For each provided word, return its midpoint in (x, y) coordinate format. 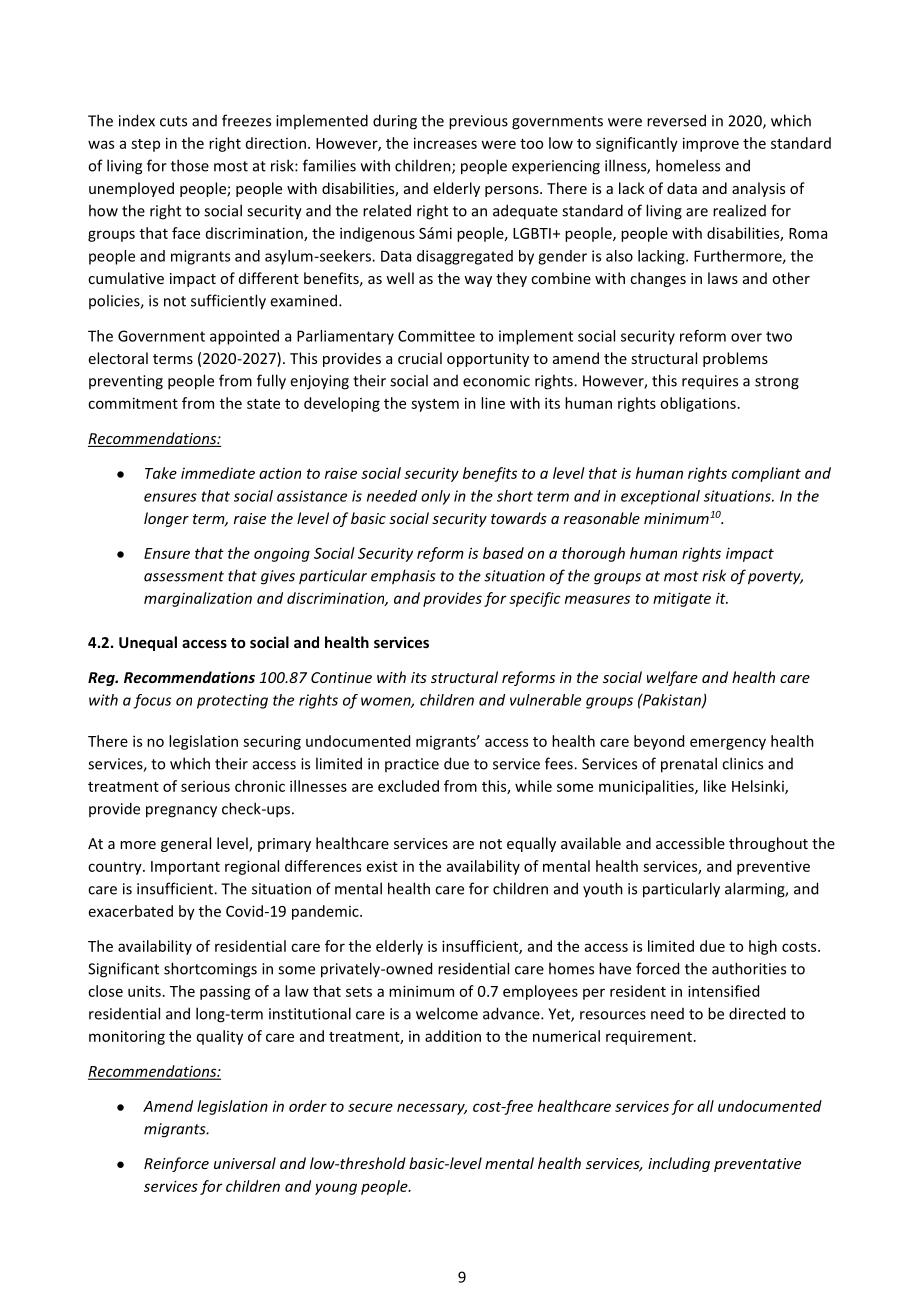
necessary (432, 1109)
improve (711, 144)
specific (535, 599)
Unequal (148, 643)
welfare (672, 678)
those (190, 165)
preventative (757, 1165)
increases (445, 143)
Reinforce (176, 1164)
